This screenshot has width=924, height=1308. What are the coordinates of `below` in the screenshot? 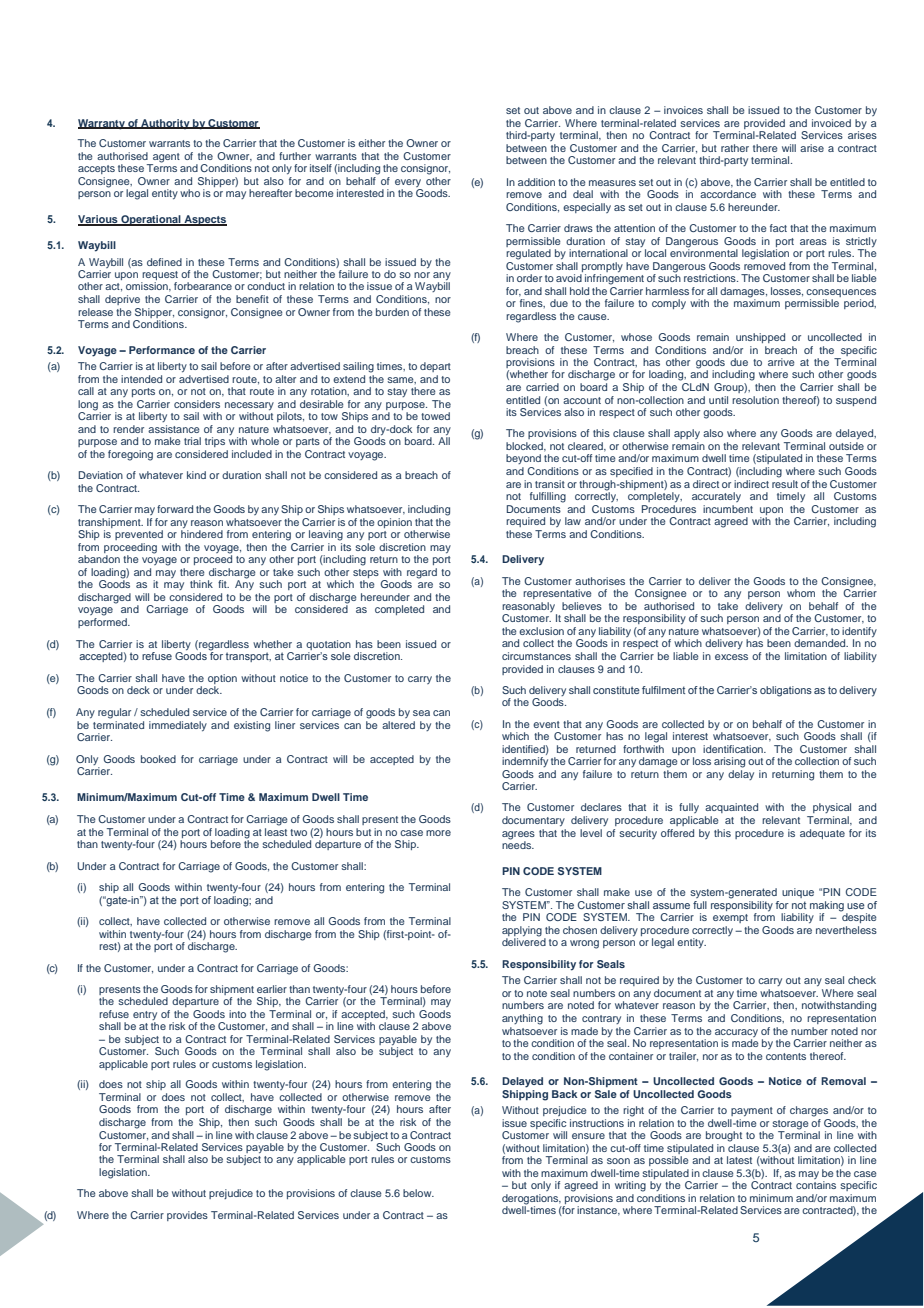 It's located at (418, 1193).
